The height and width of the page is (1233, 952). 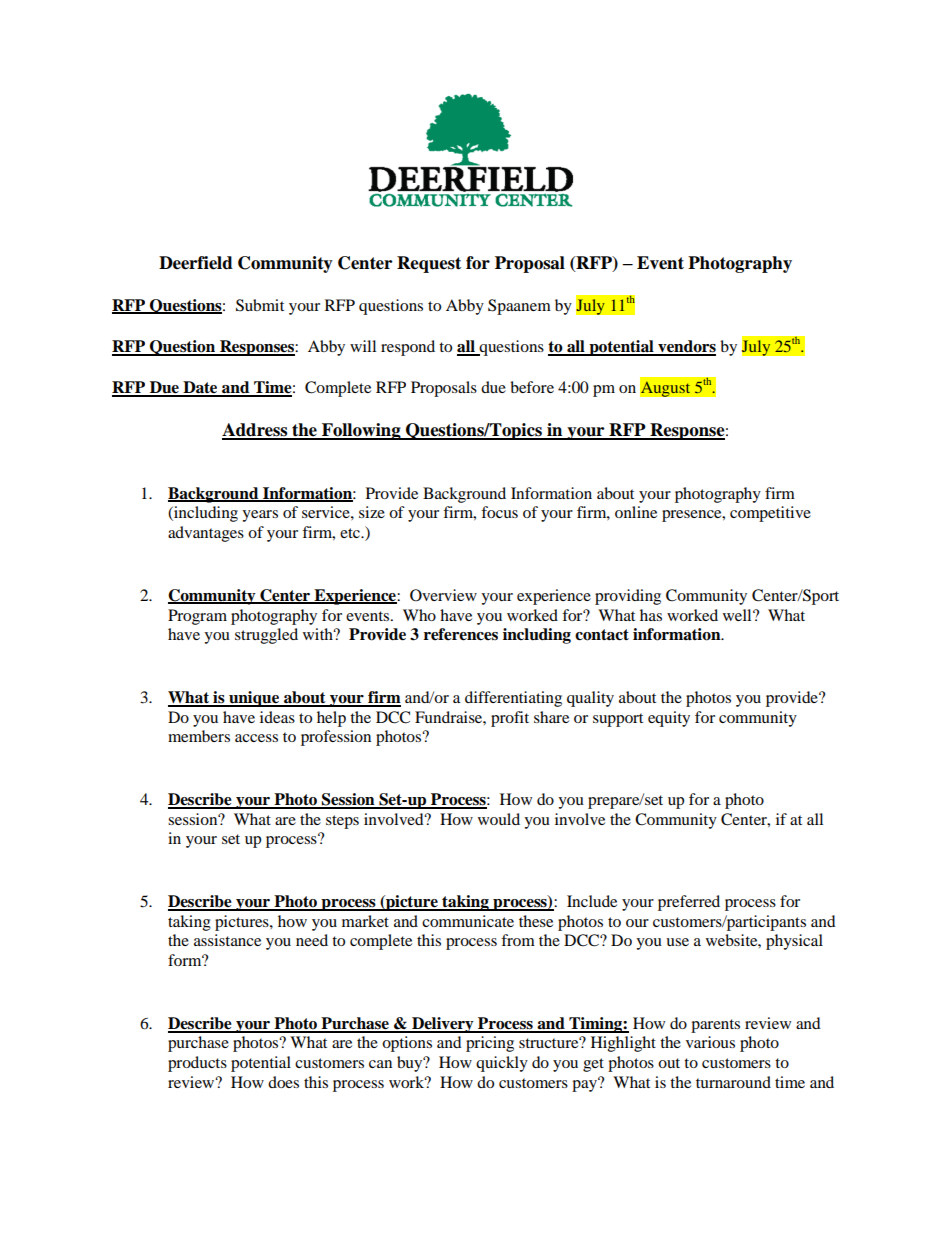 I want to click on vendors, so click(x=686, y=347).
